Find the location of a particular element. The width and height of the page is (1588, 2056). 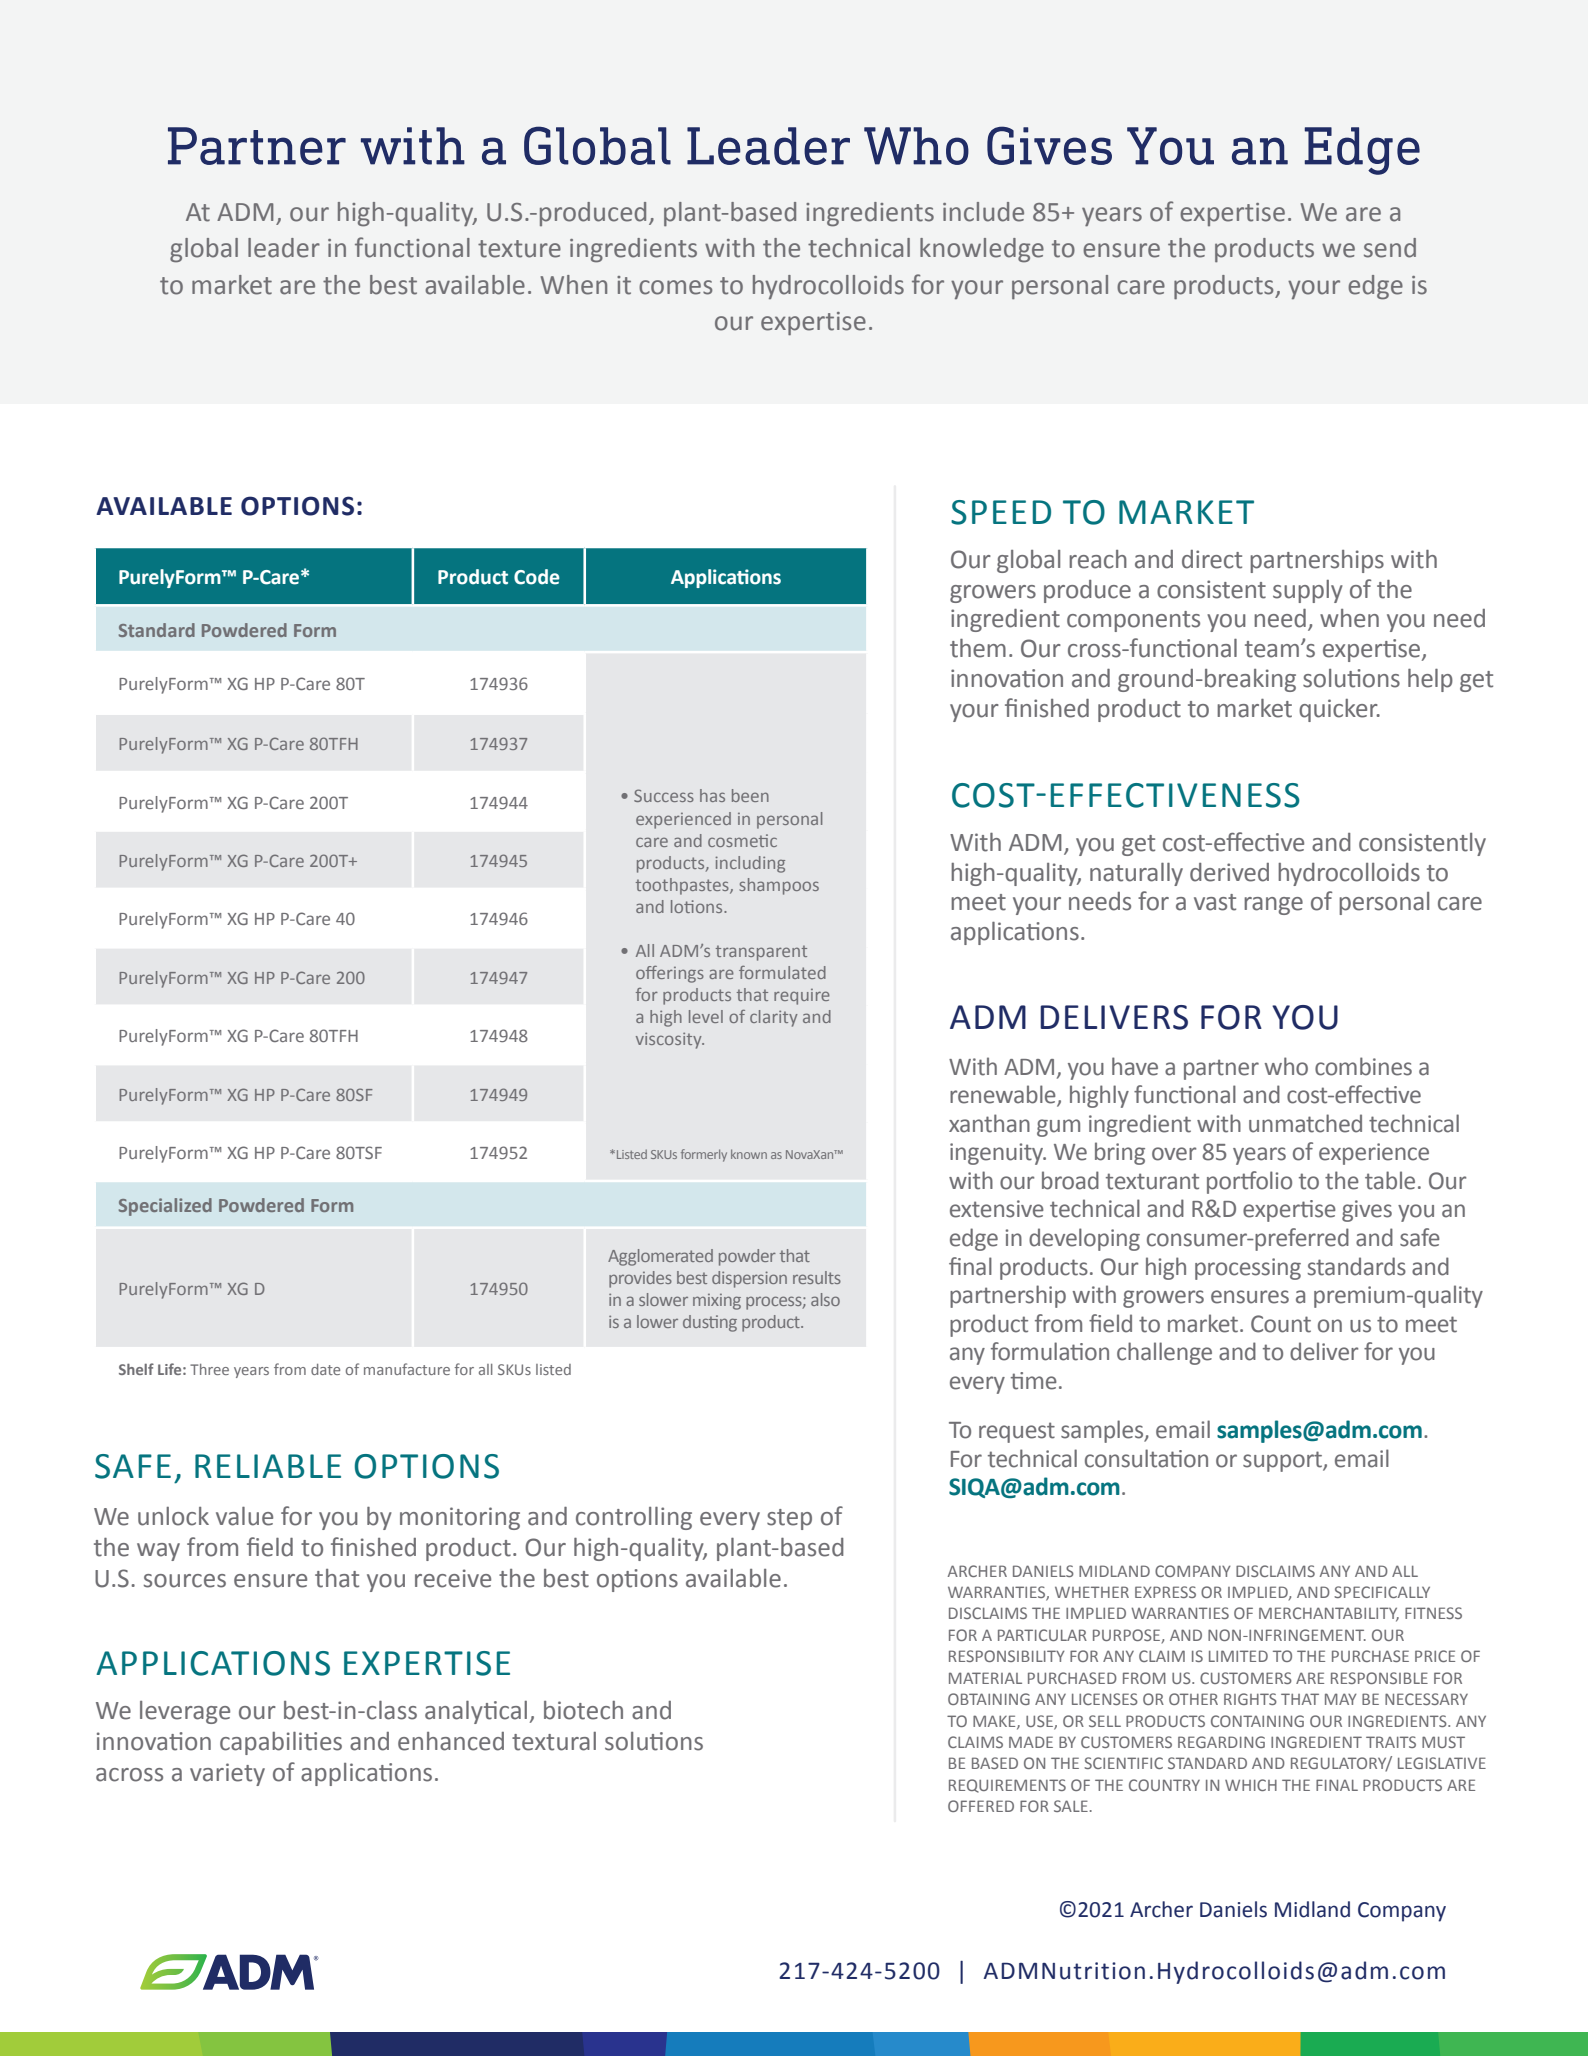

clarity is located at coordinates (774, 1018).
